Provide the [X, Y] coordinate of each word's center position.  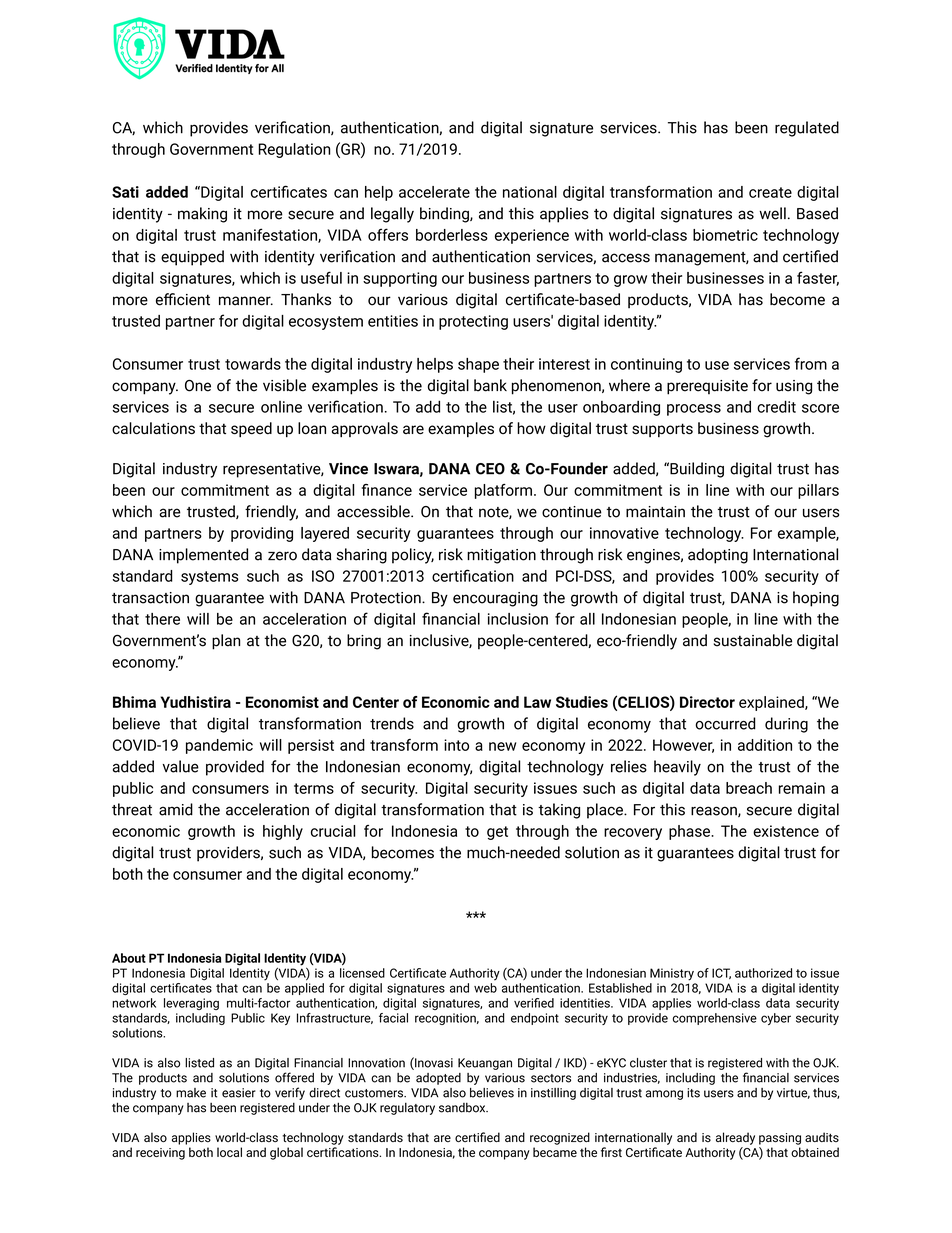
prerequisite [707, 387]
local [229, 1152]
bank [490, 385]
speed [251, 429]
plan [226, 642]
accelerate [434, 192]
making [202, 215]
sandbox [463, 1107]
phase [690, 832]
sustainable [753, 640]
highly [283, 832]
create [770, 192]
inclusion [518, 619]
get [497, 833]
